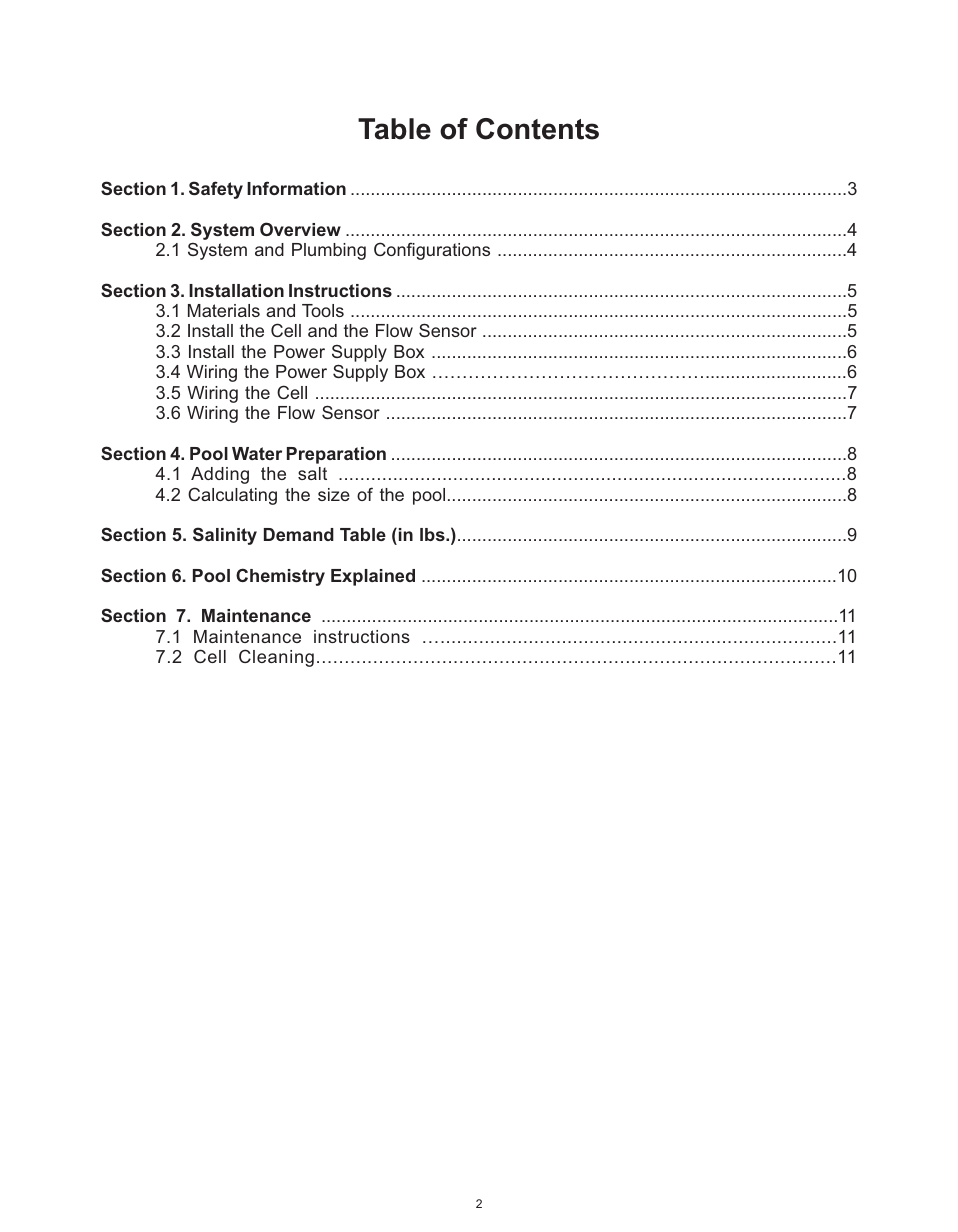 The width and height of the screenshot is (958, 1232). What do you see at coordinates (336, 455) in the screenshot?
I see `Preparation` at bounding box center [336, 455].
